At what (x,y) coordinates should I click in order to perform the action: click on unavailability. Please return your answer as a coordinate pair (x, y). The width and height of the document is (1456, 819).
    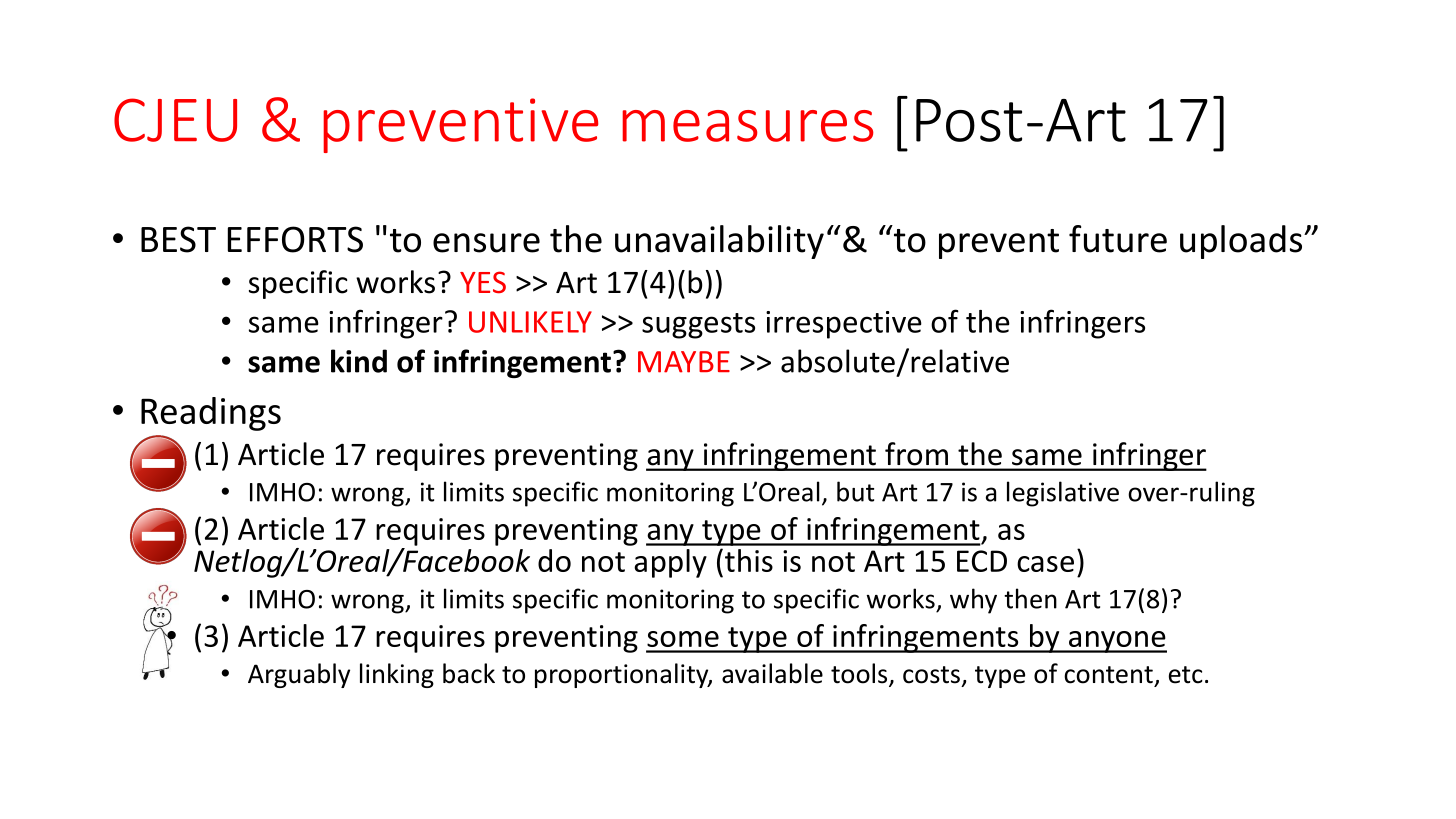
    Looking at the image, I should click on (719, 242).
